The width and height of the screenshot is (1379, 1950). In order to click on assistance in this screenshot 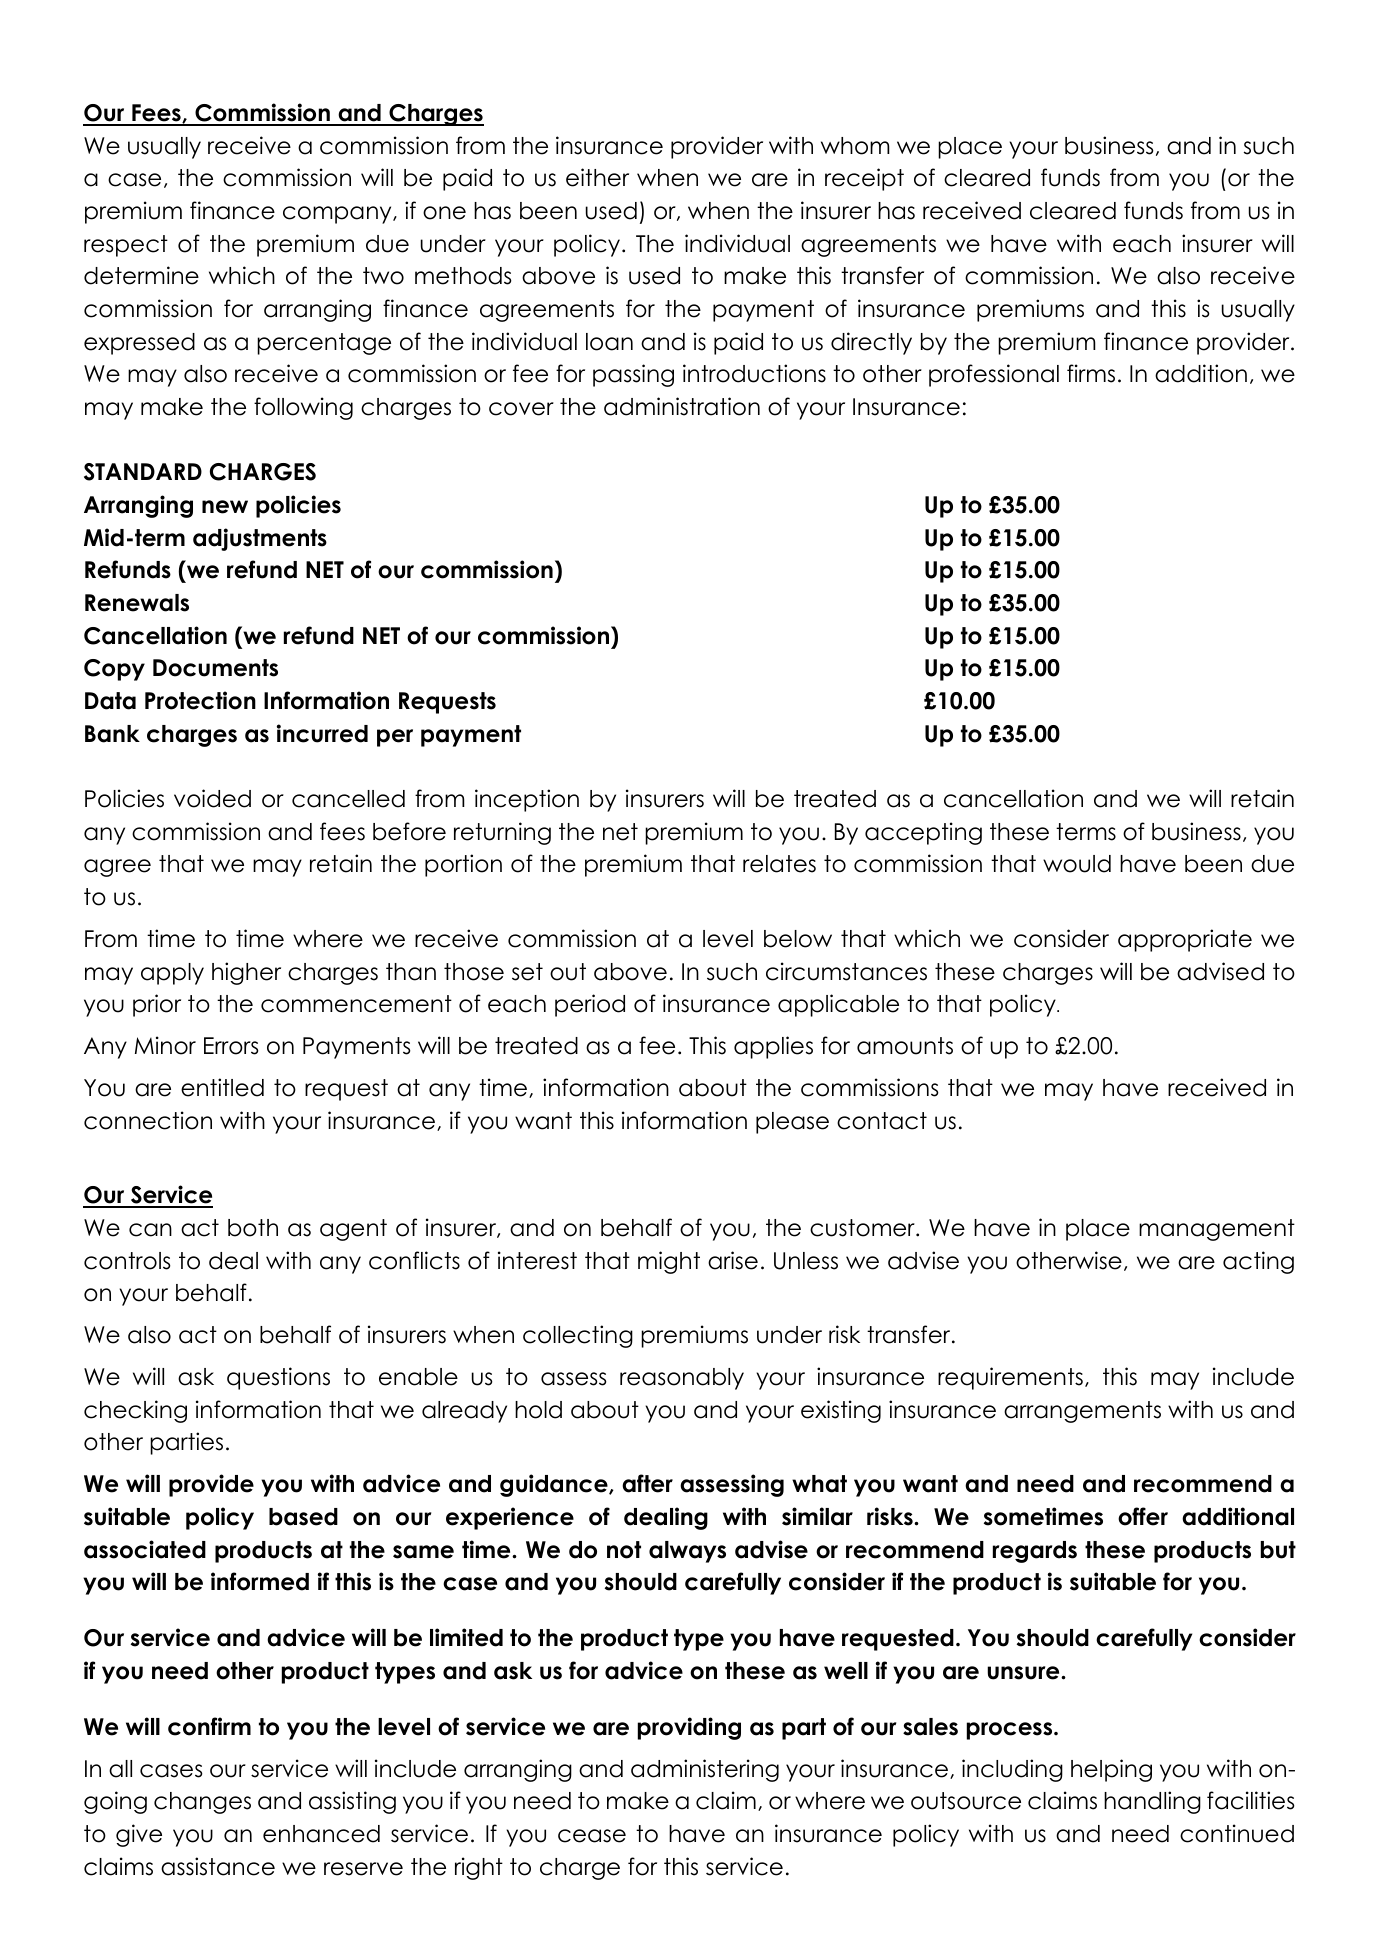, I will do `click(218, 1866)`.
